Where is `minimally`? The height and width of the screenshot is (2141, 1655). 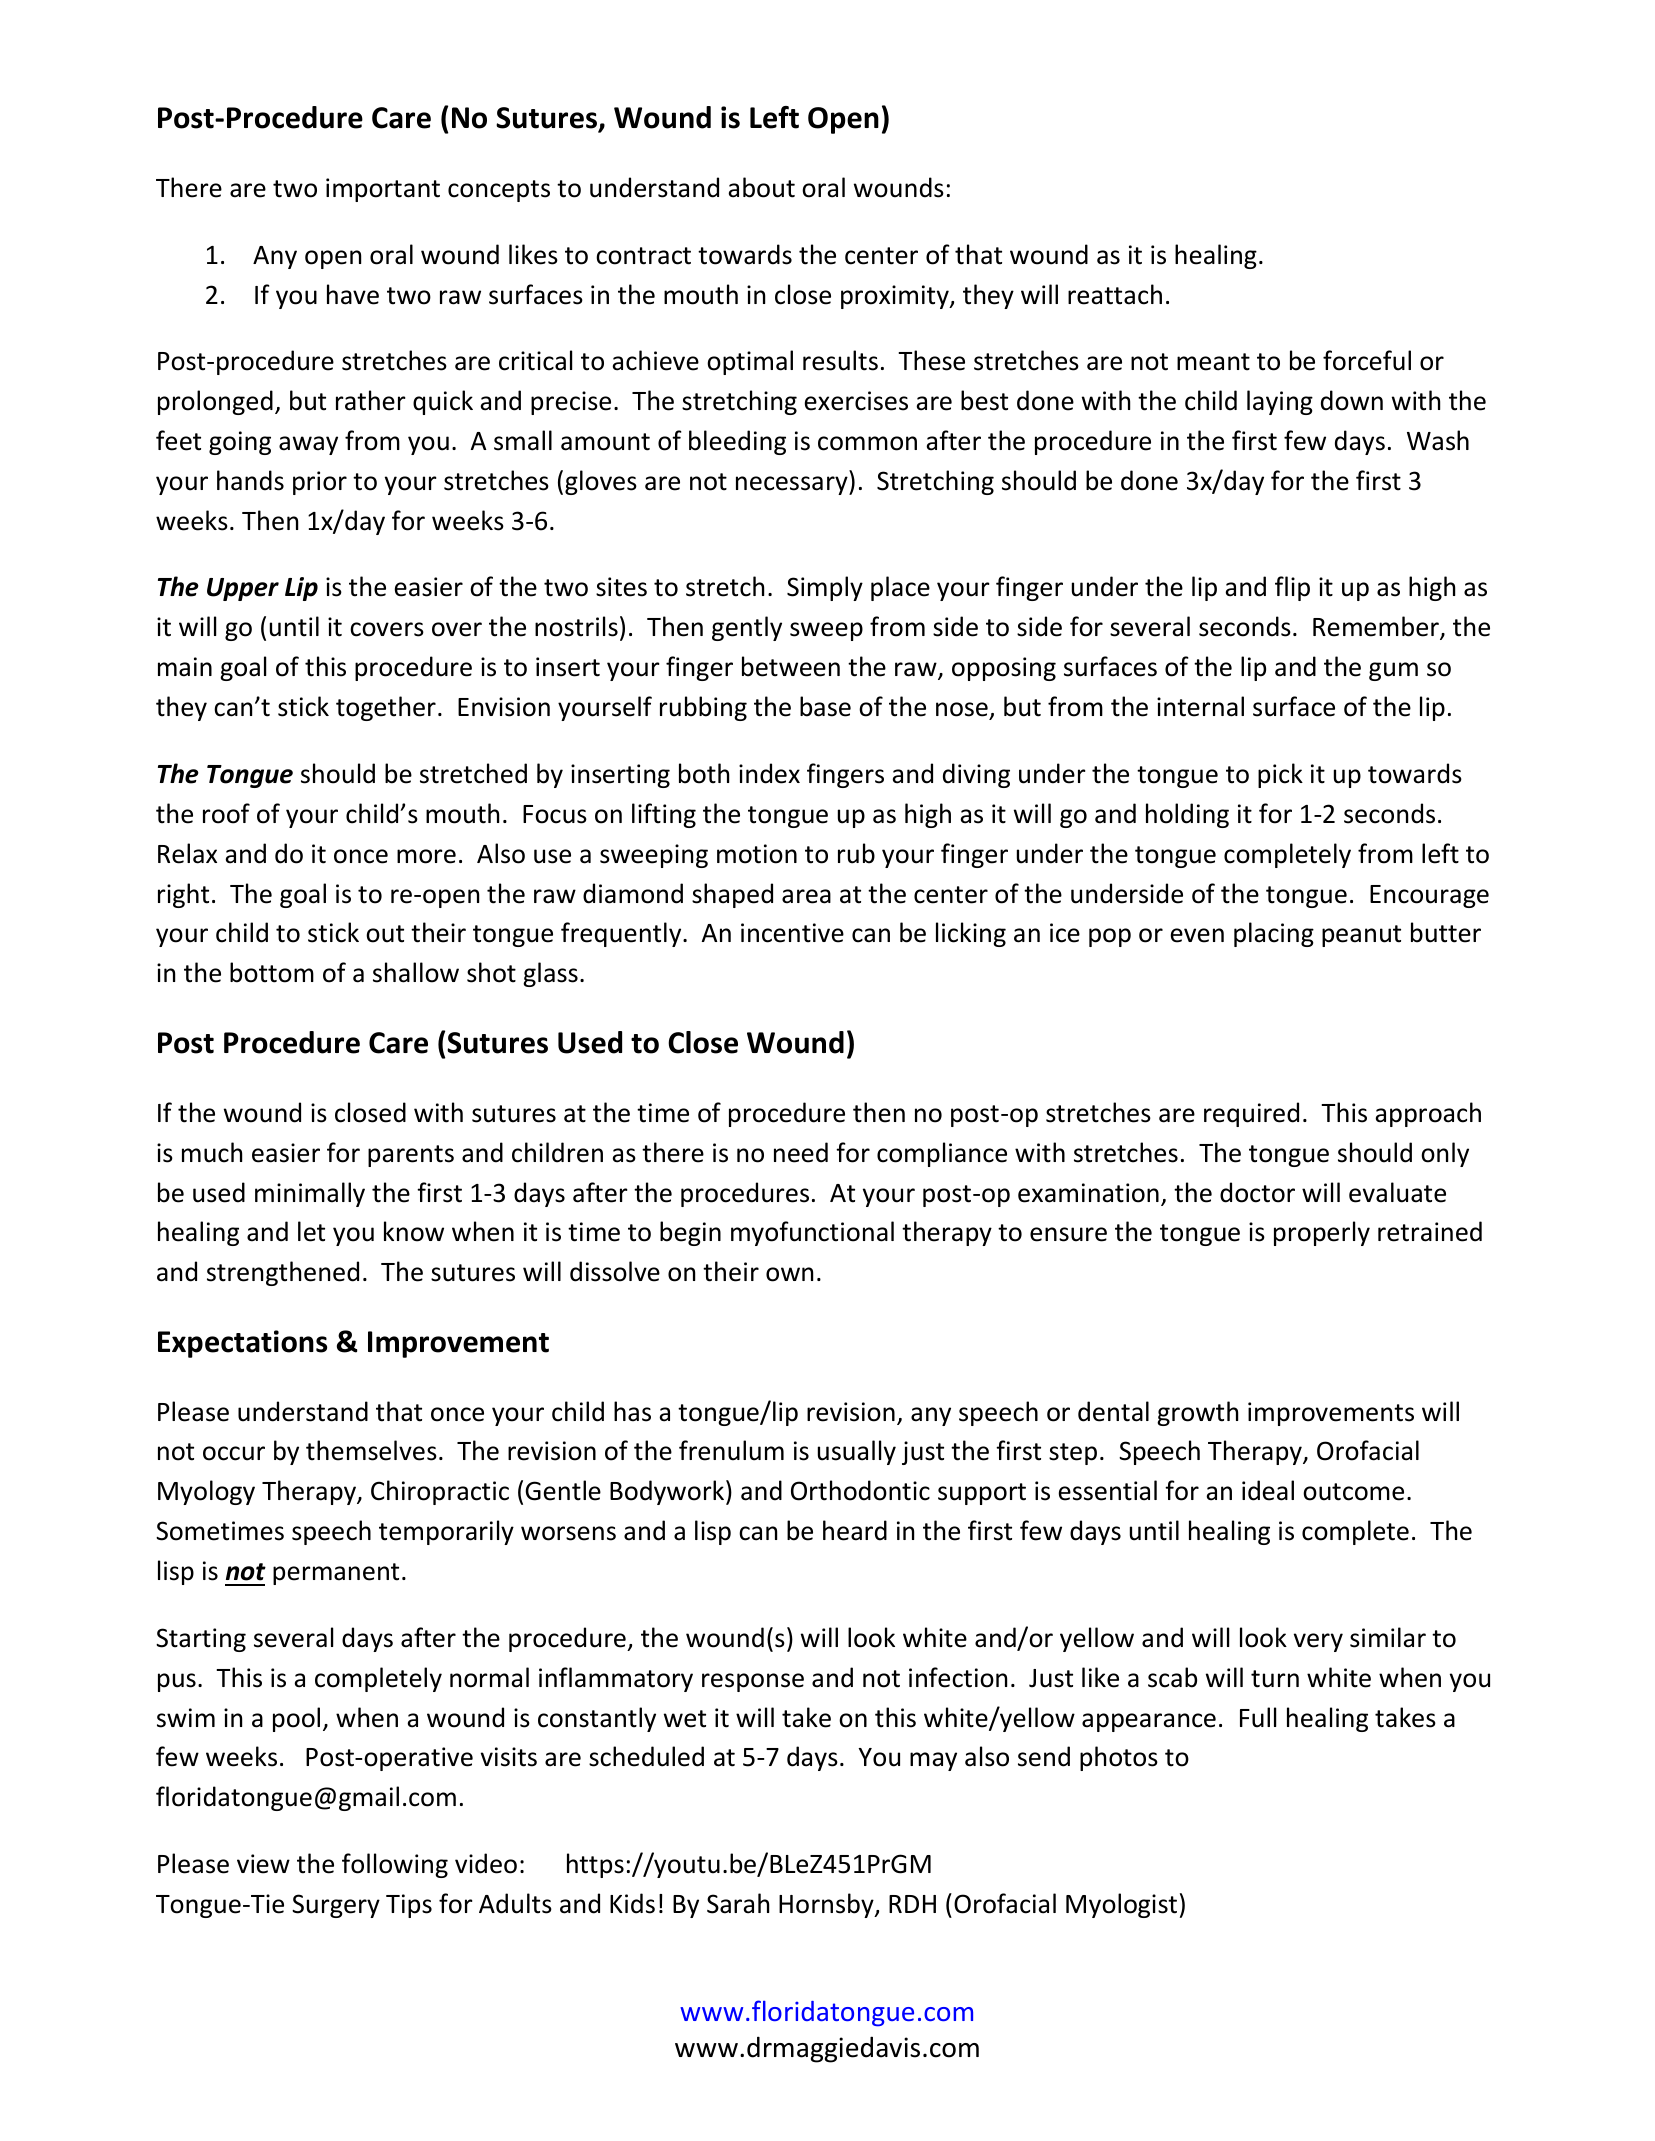
minimally is located at coordinates (310, 1194).
